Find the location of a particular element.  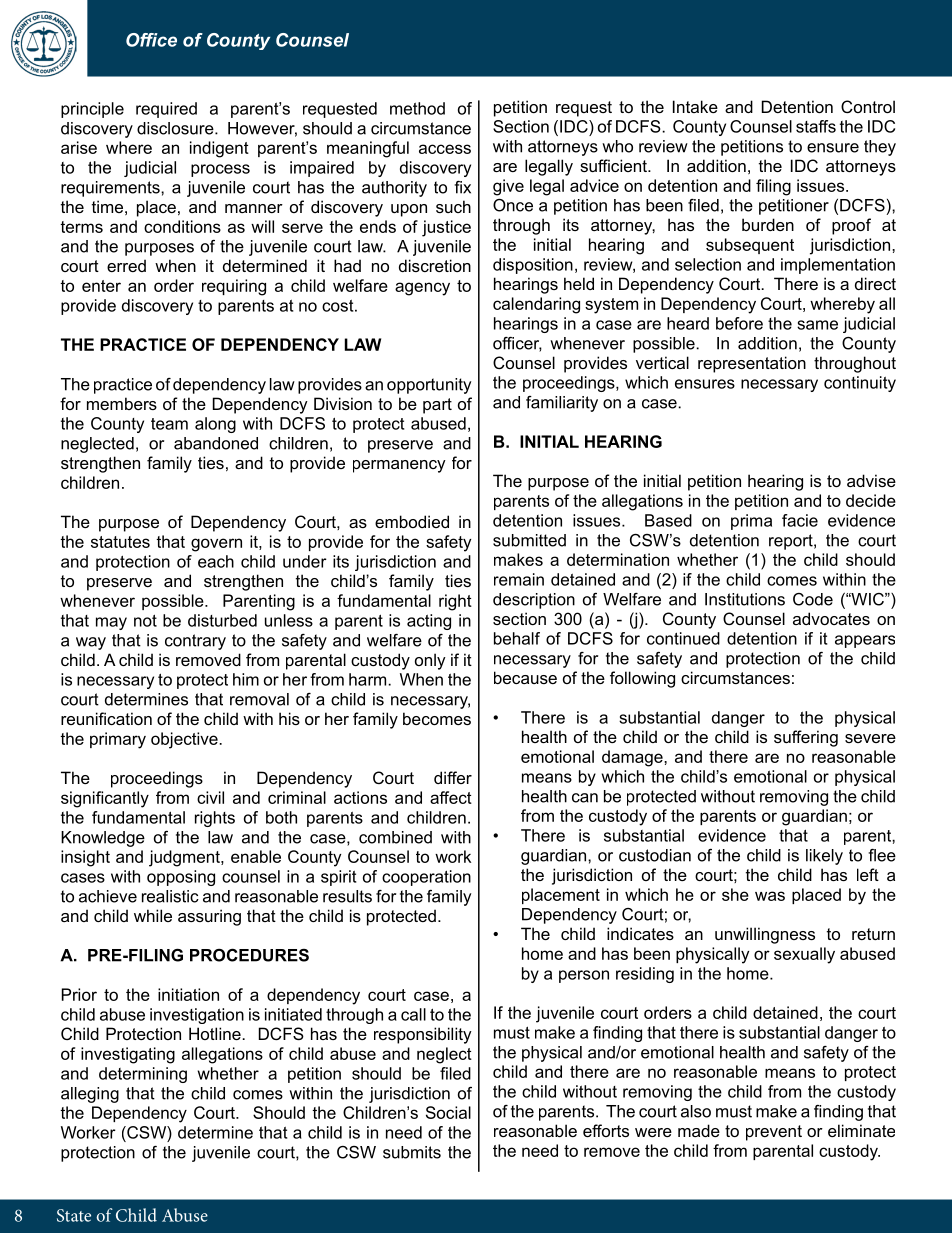

facie is located at coordinates (800, 520).
